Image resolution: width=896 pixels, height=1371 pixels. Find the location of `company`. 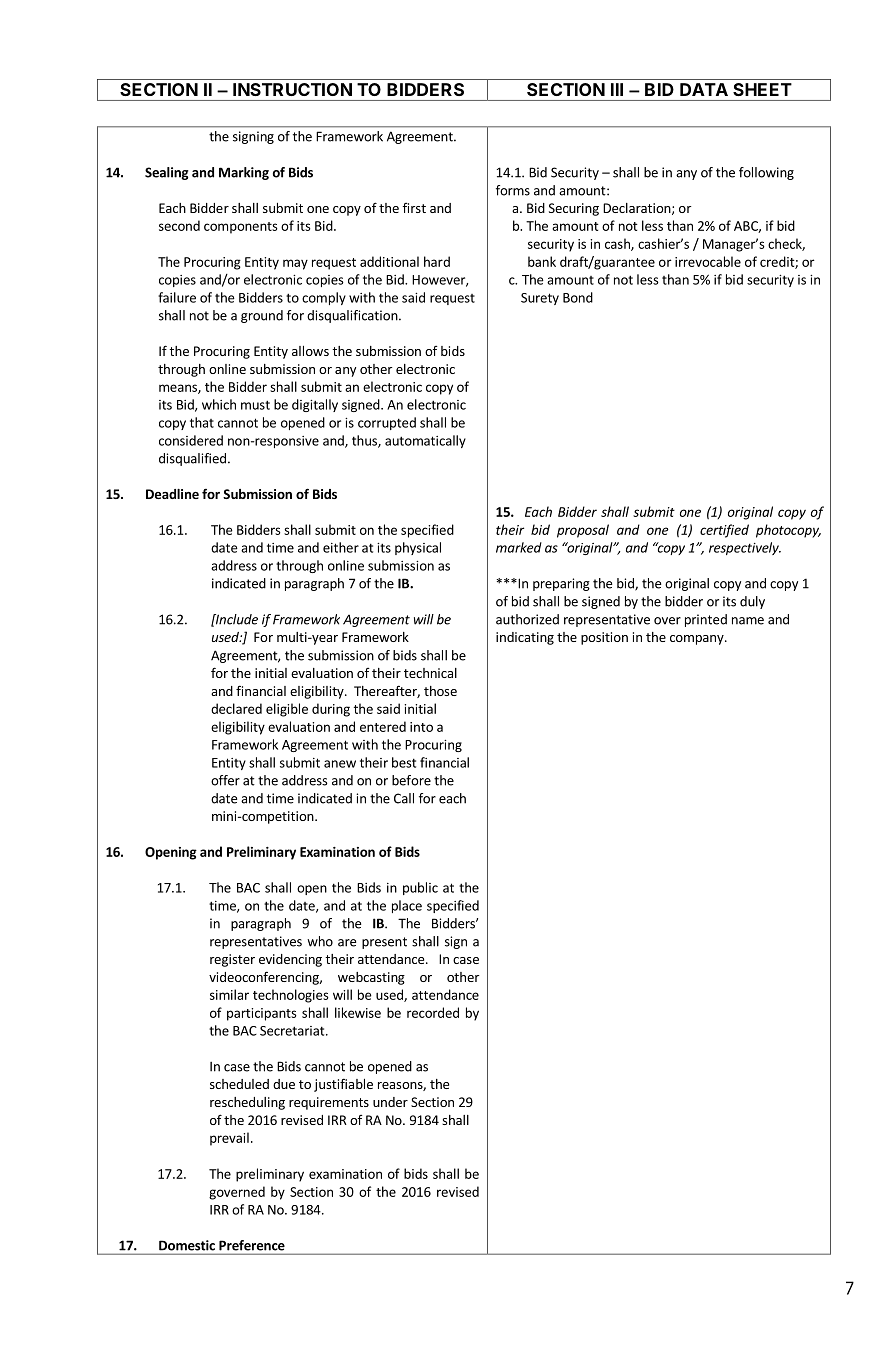

company is located at coordinates (698, 640).
